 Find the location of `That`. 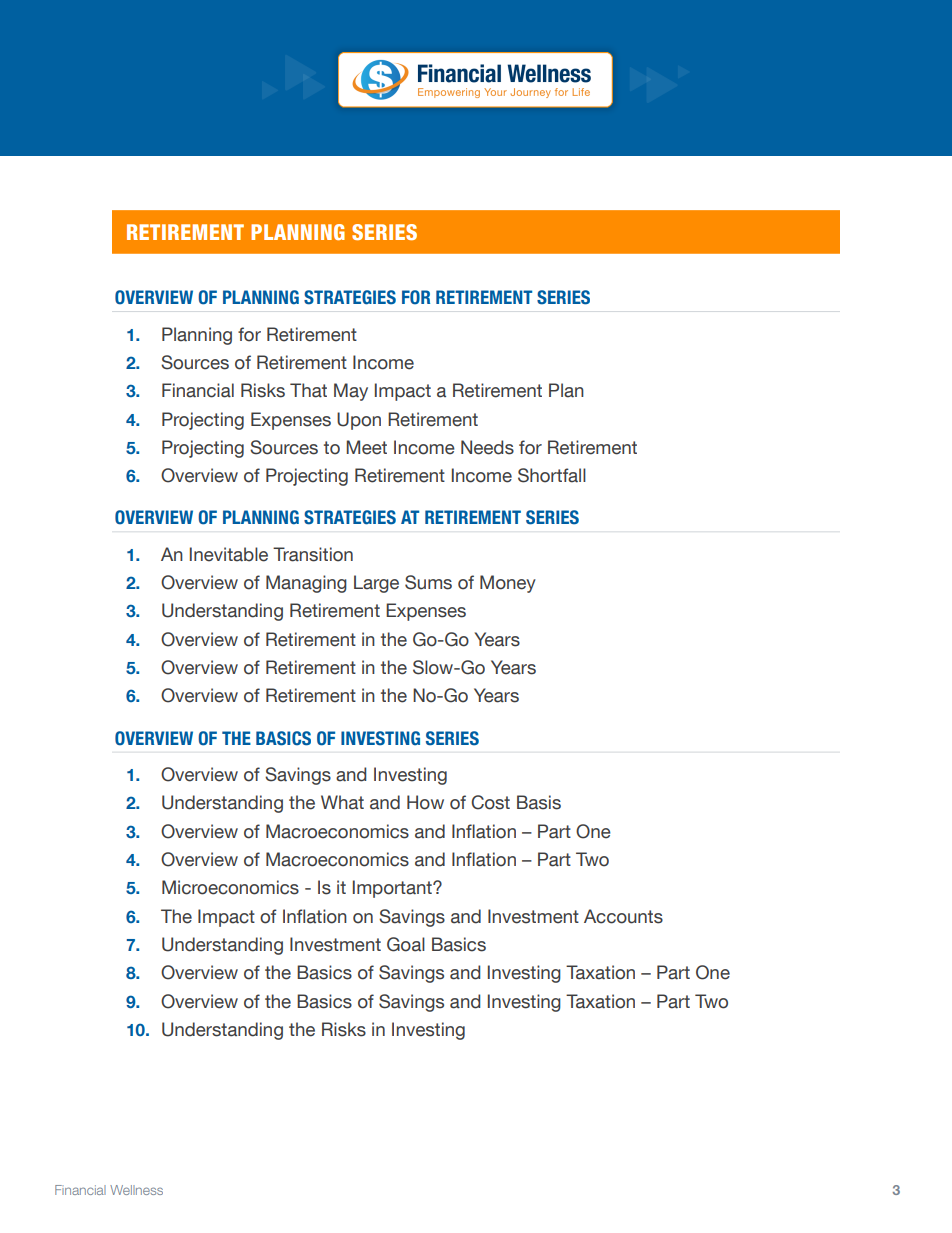

That is located at coordinates (308, 390).
